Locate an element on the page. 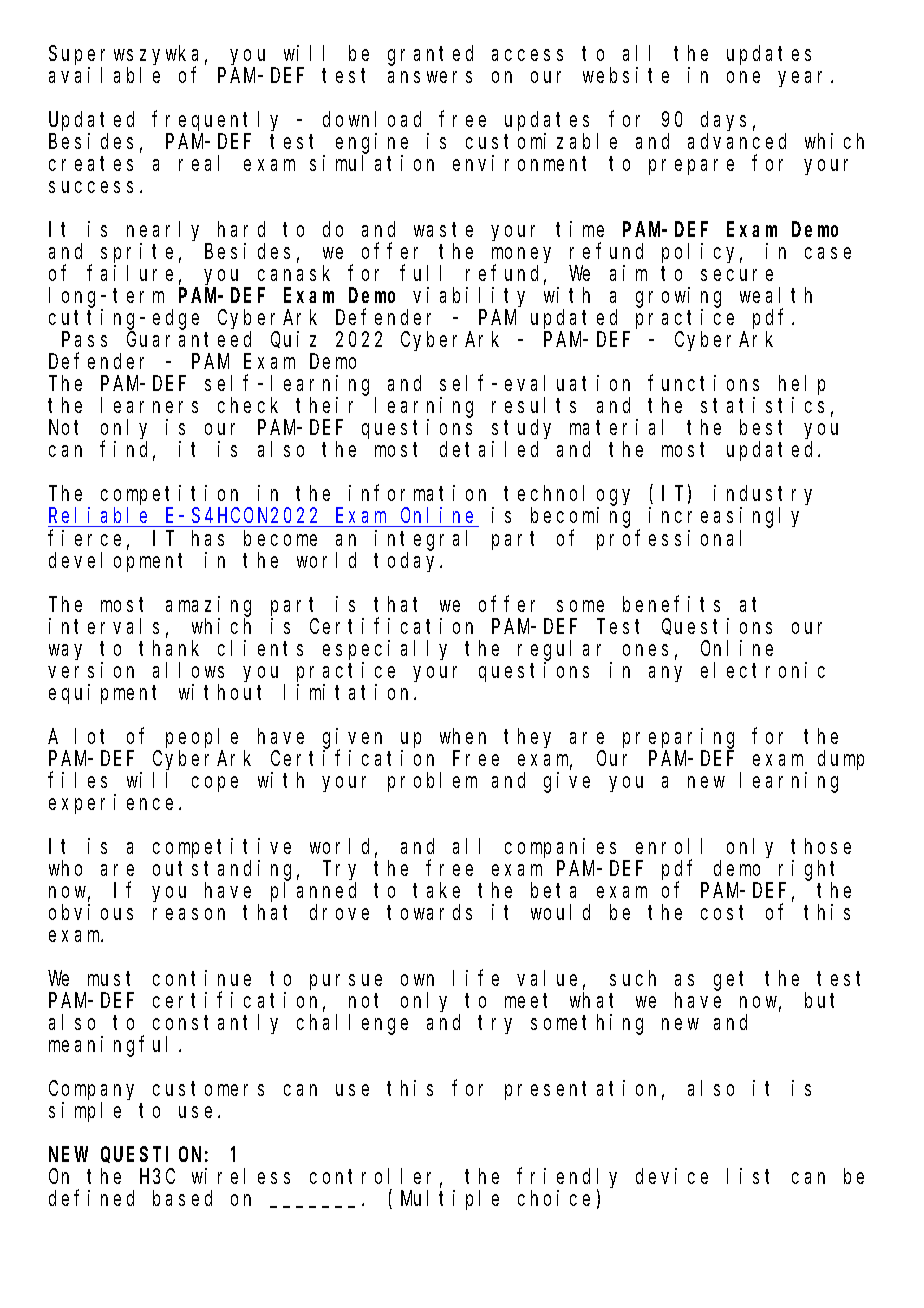 The image size is (924, 1308). help is located at coordinates (802, 387).
